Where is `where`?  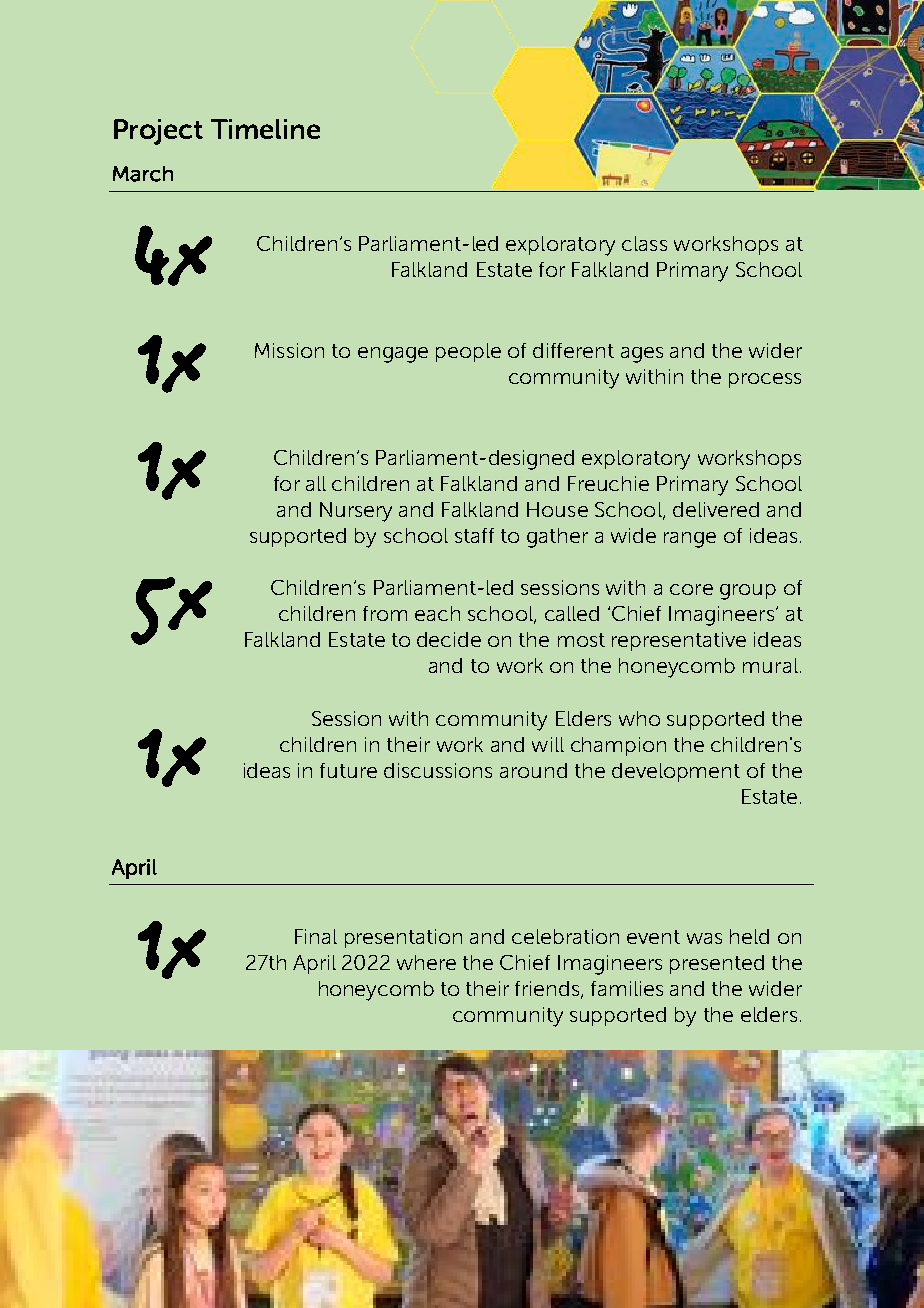 where is located at coordinates (426, 962).
